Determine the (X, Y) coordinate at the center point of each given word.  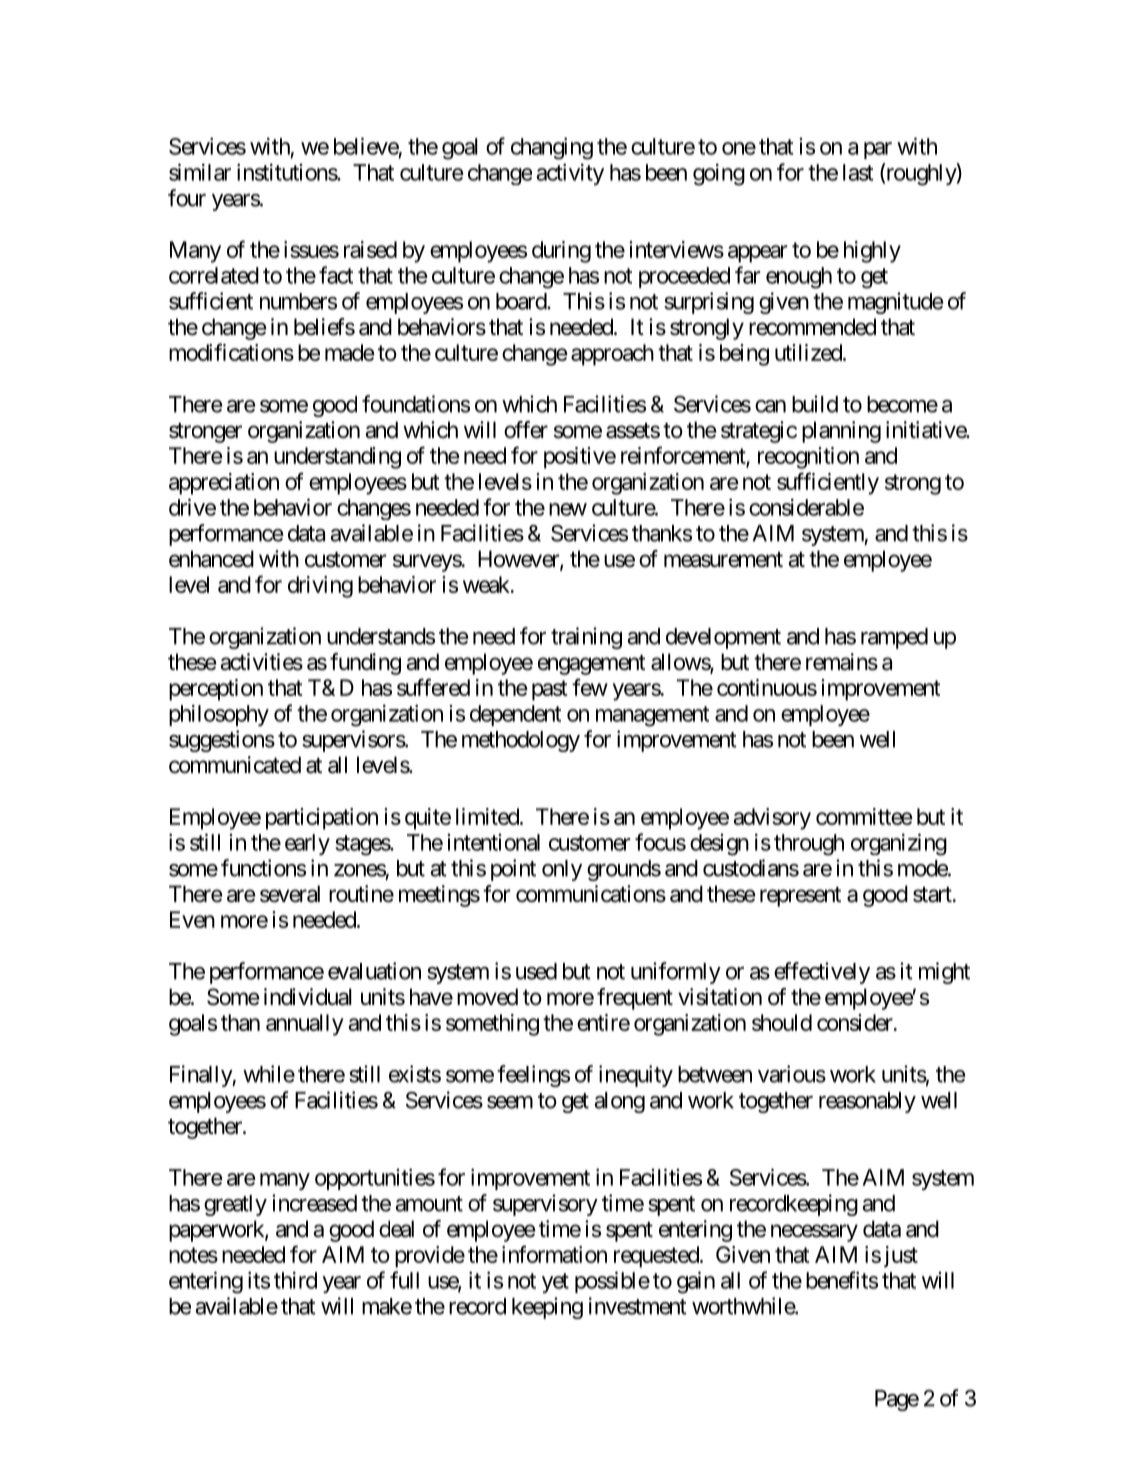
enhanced (211, 559)
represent (800, 897)
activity (570, 174)
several (290, 894)
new (568, 509)
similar (200, 172)
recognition (808, 458)
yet (555, 1283)
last (858, 172)
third (295, 1280)
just (901, 1257)
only (562, 870)
